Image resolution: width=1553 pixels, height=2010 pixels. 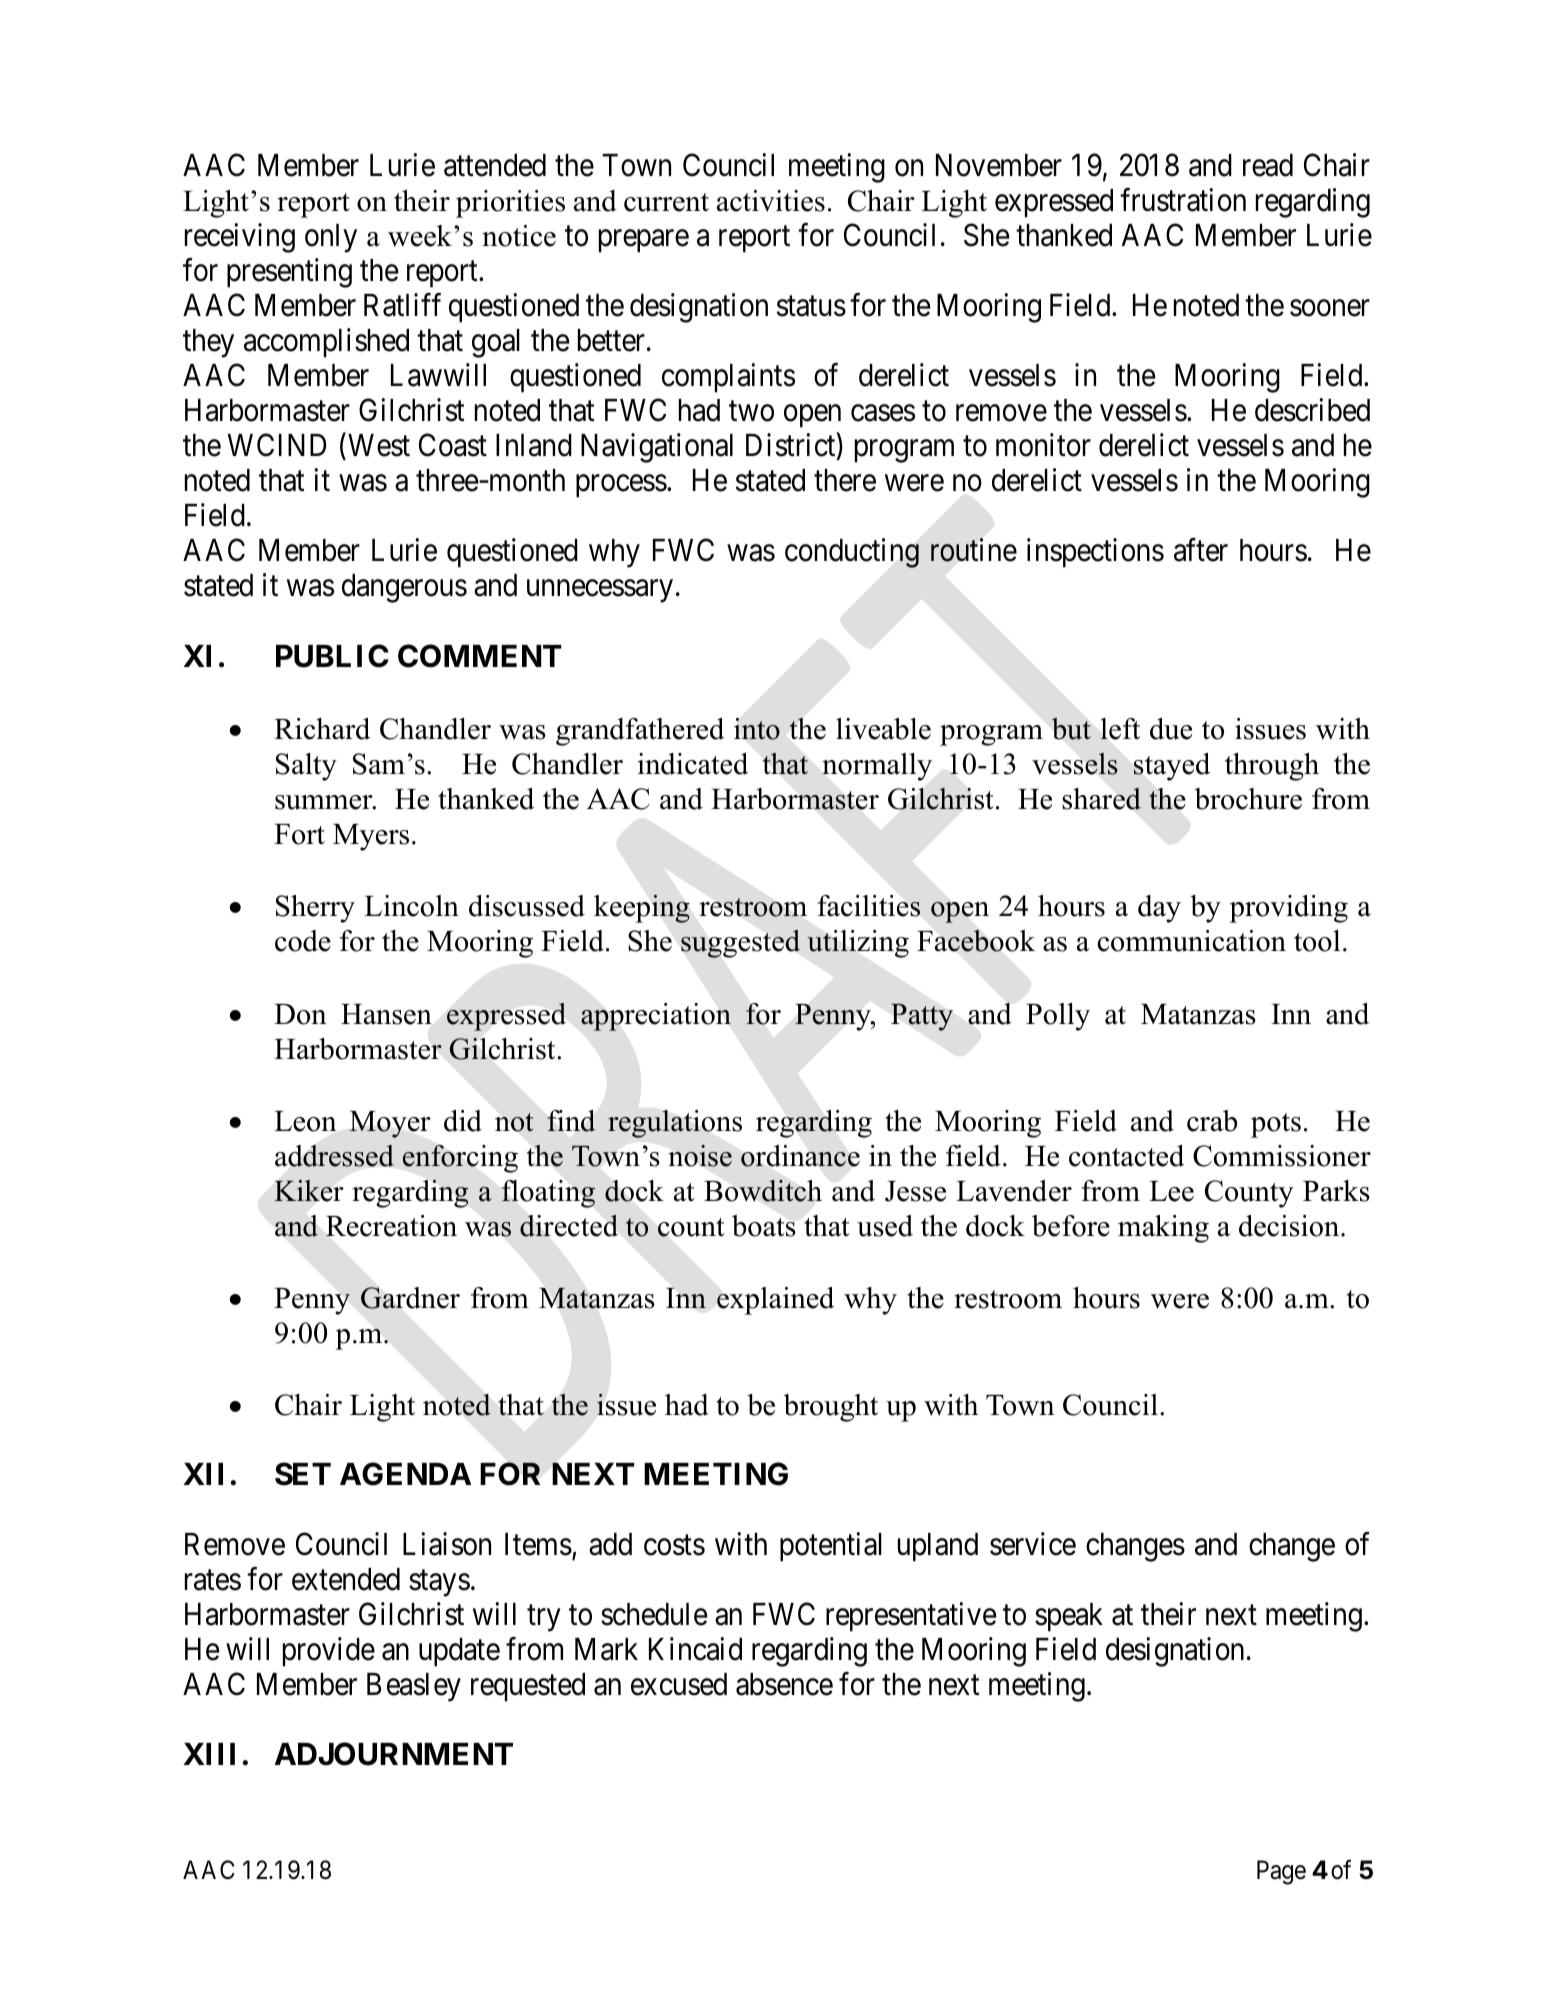 What do you see at coordinates (322, 729) in the document?
I see `Richard` at bounding box center [322, 729].
